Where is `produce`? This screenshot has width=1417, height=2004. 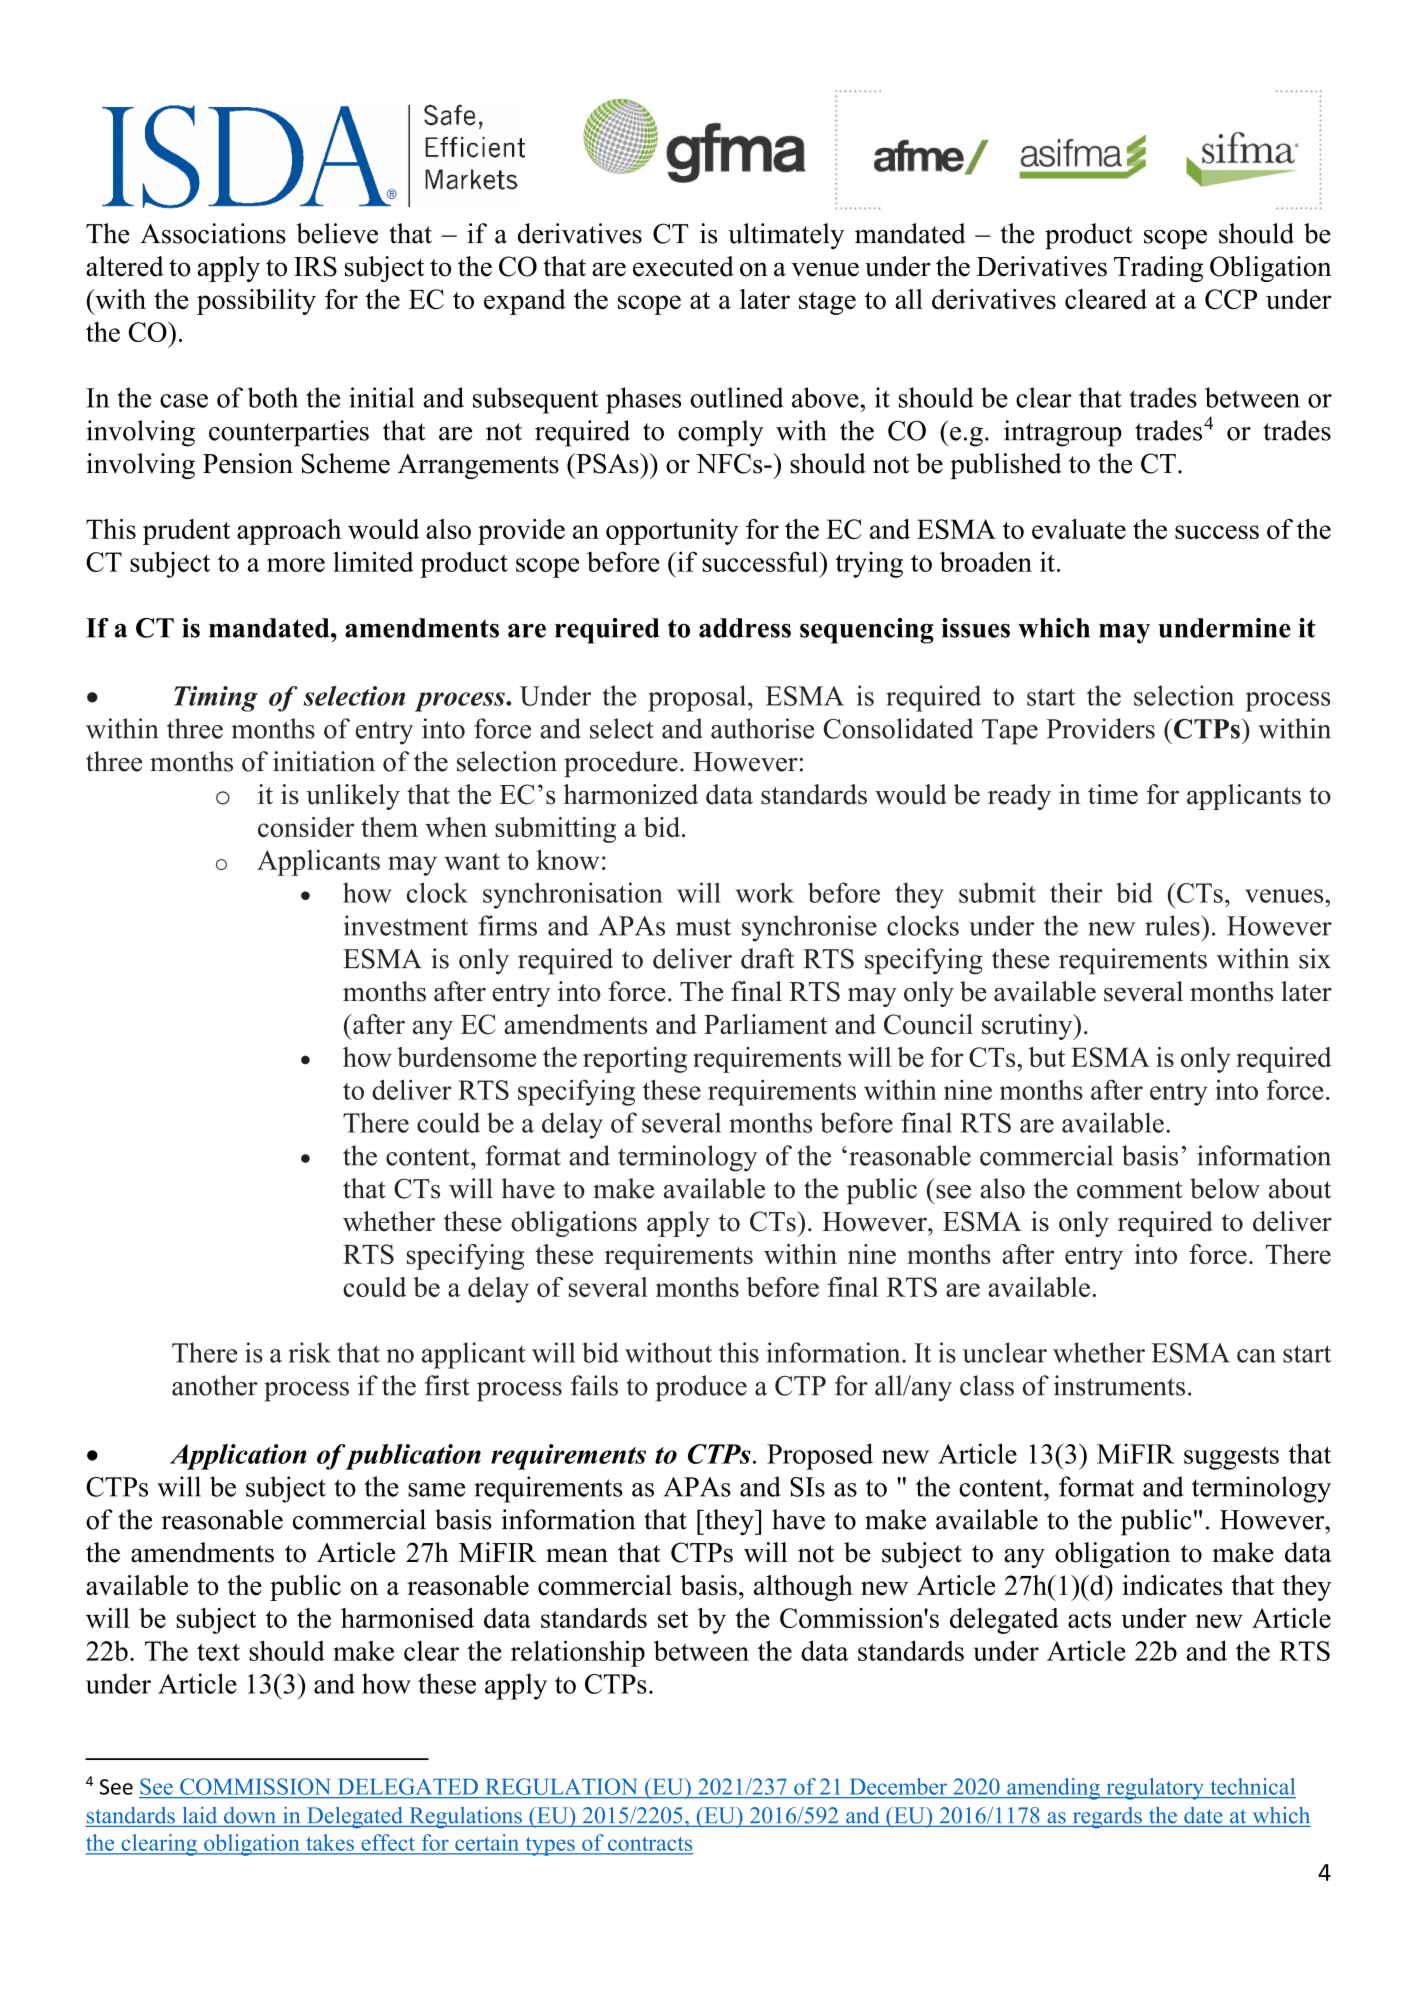 produce is located at coordinates (701, 1388).
